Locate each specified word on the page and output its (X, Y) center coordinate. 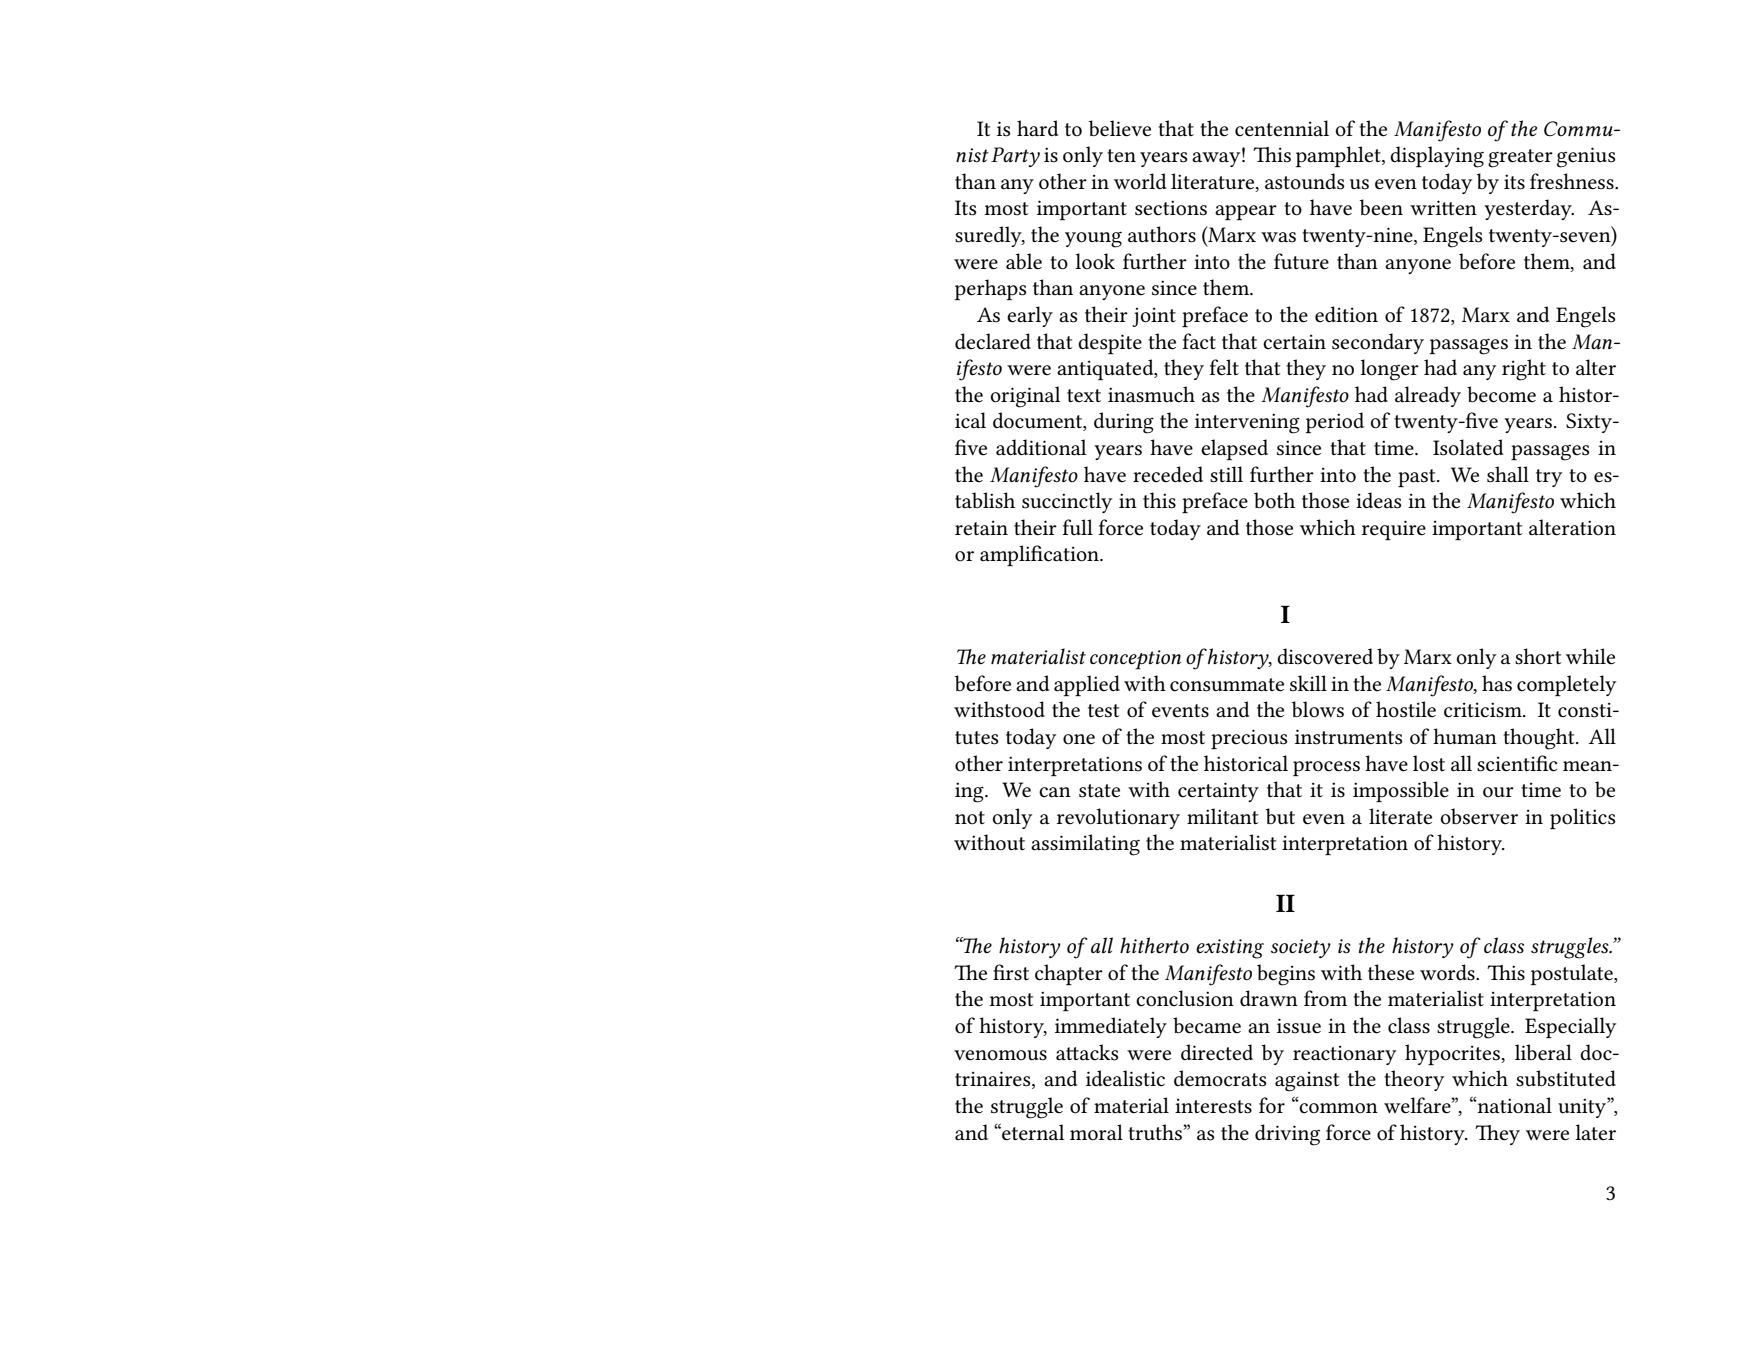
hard (1037, 128)
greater (1520, 158)
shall (1508, 474)
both (1274, 500)
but (1280, 816)
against (1307, 1081)
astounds (1305, 181)
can (1055, 792)
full (1078, 527)
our (1498, 792)
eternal (1032, 1132)
